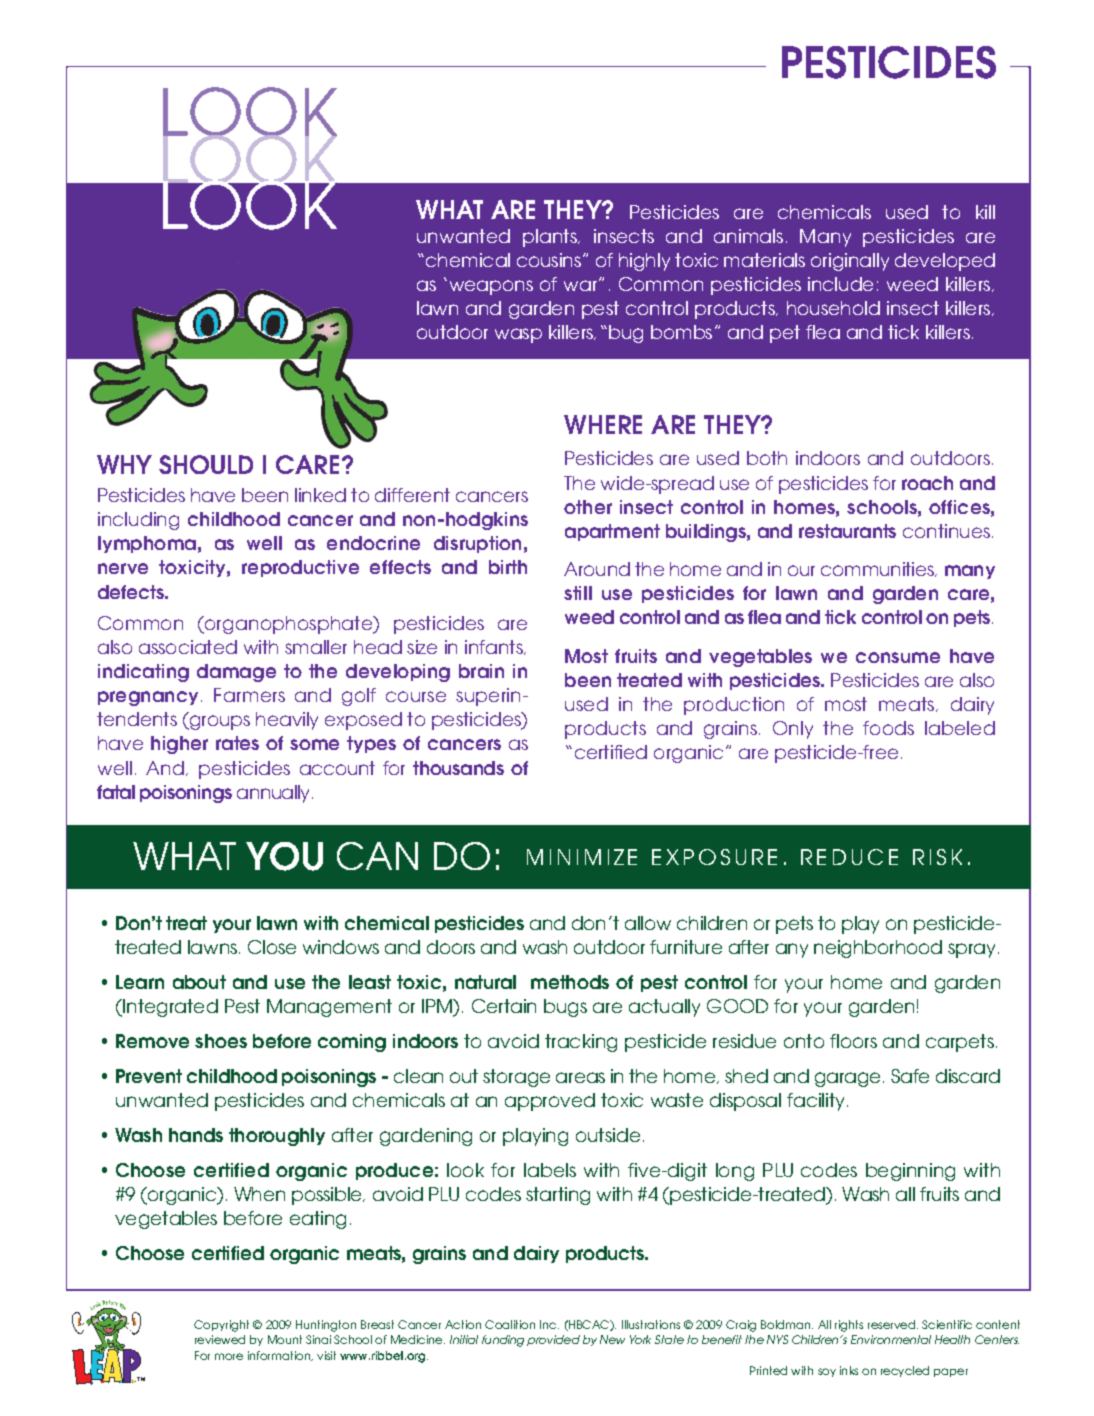 This page has width=1094, height=1416. I want to click on annually, so click(275, 794).
